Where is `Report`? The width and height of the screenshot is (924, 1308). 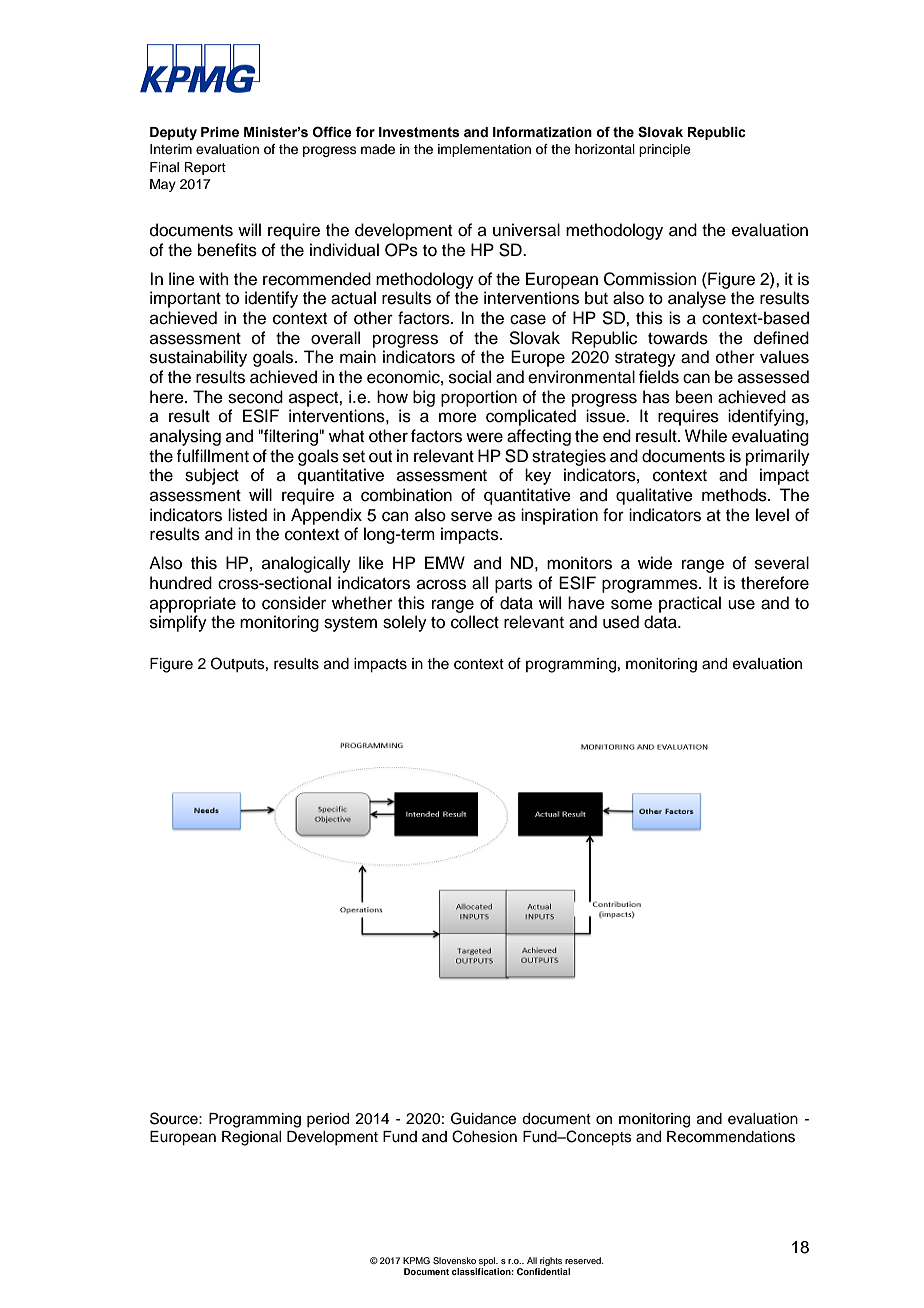
Report is located at coordinates (205, 168).
